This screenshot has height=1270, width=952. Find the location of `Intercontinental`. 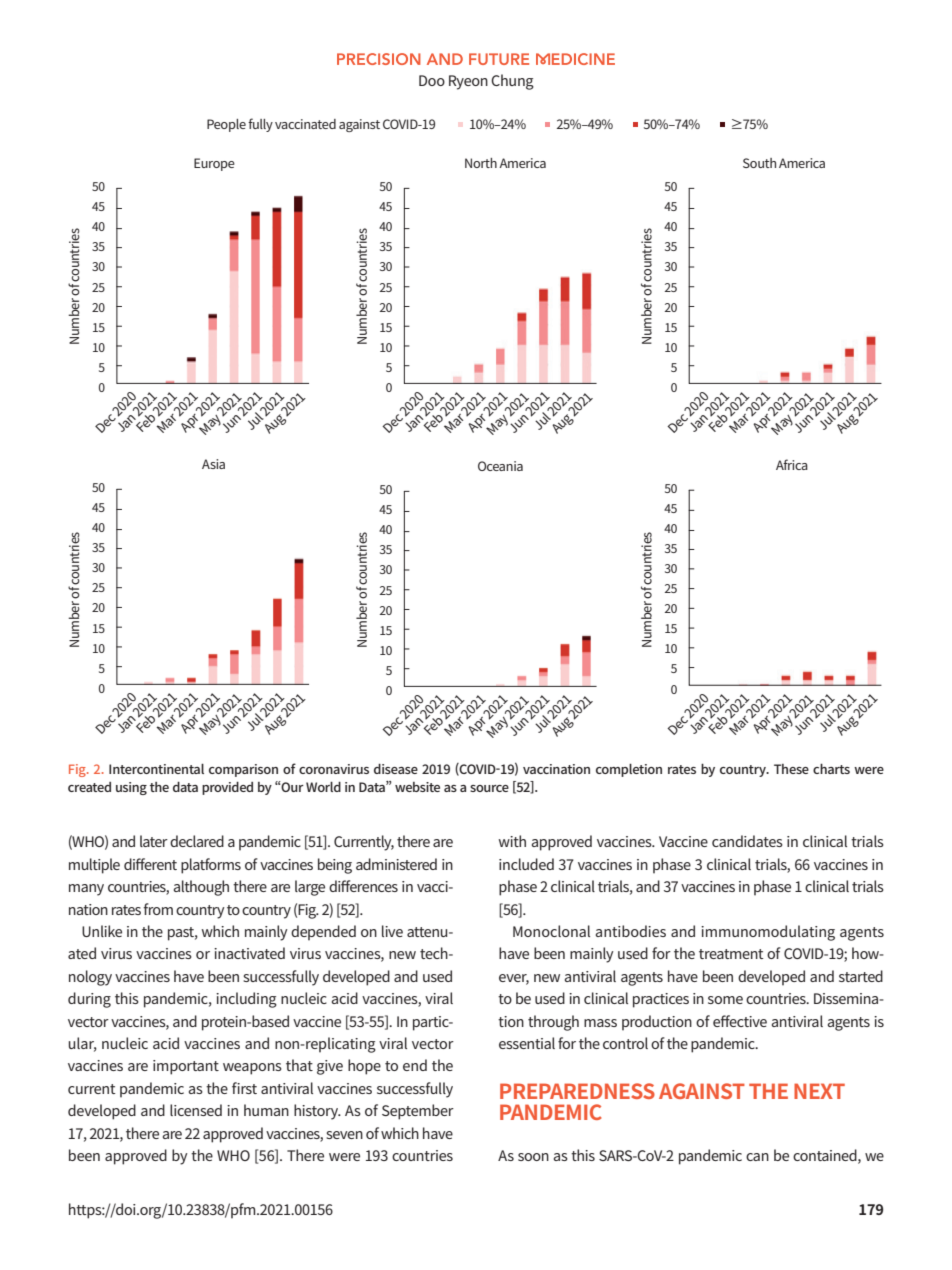

Intercontinental is located at coordinates (156, 769).
